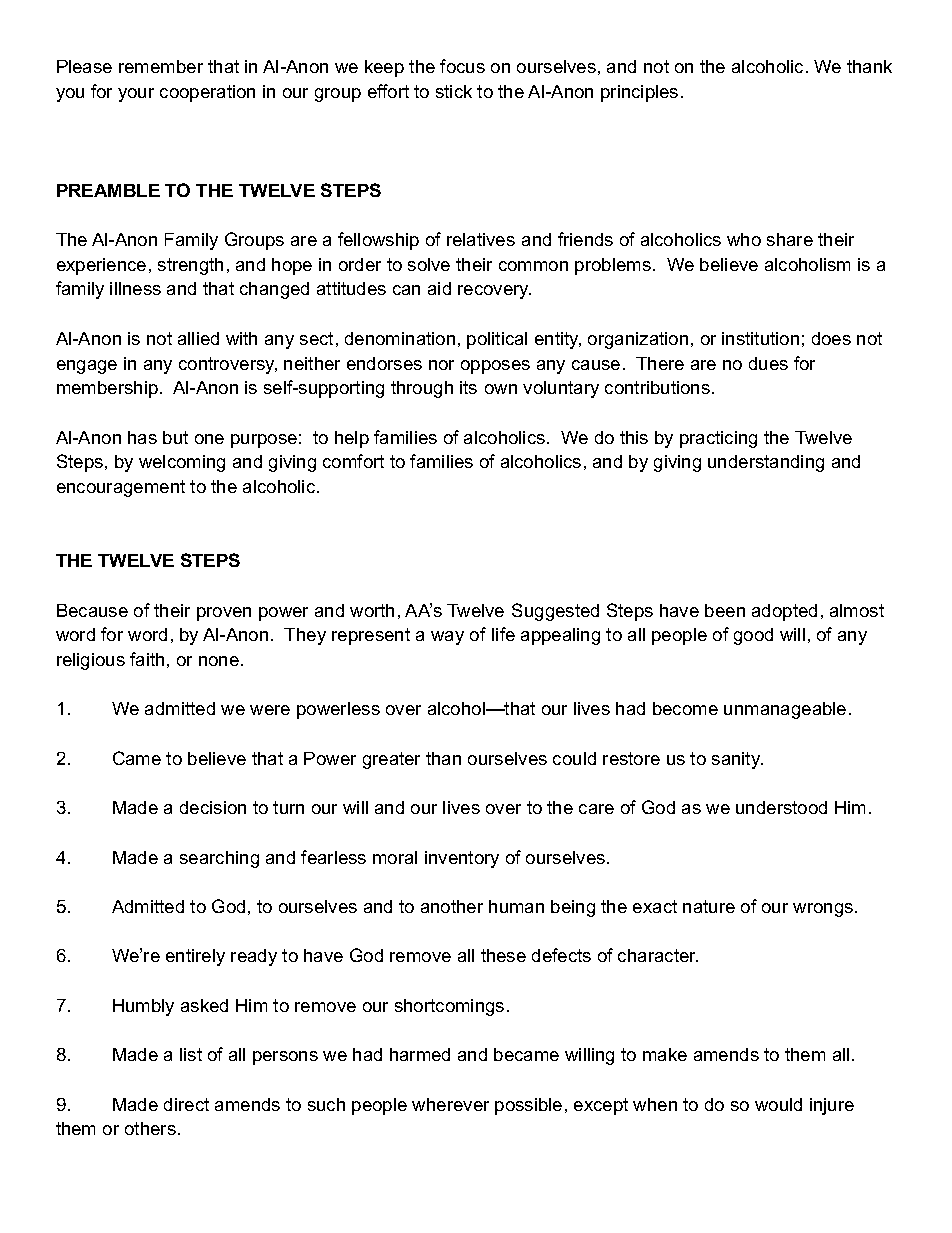 The width and height of the document is (952, 1233). I want to click on principles, so click(639, 93).
